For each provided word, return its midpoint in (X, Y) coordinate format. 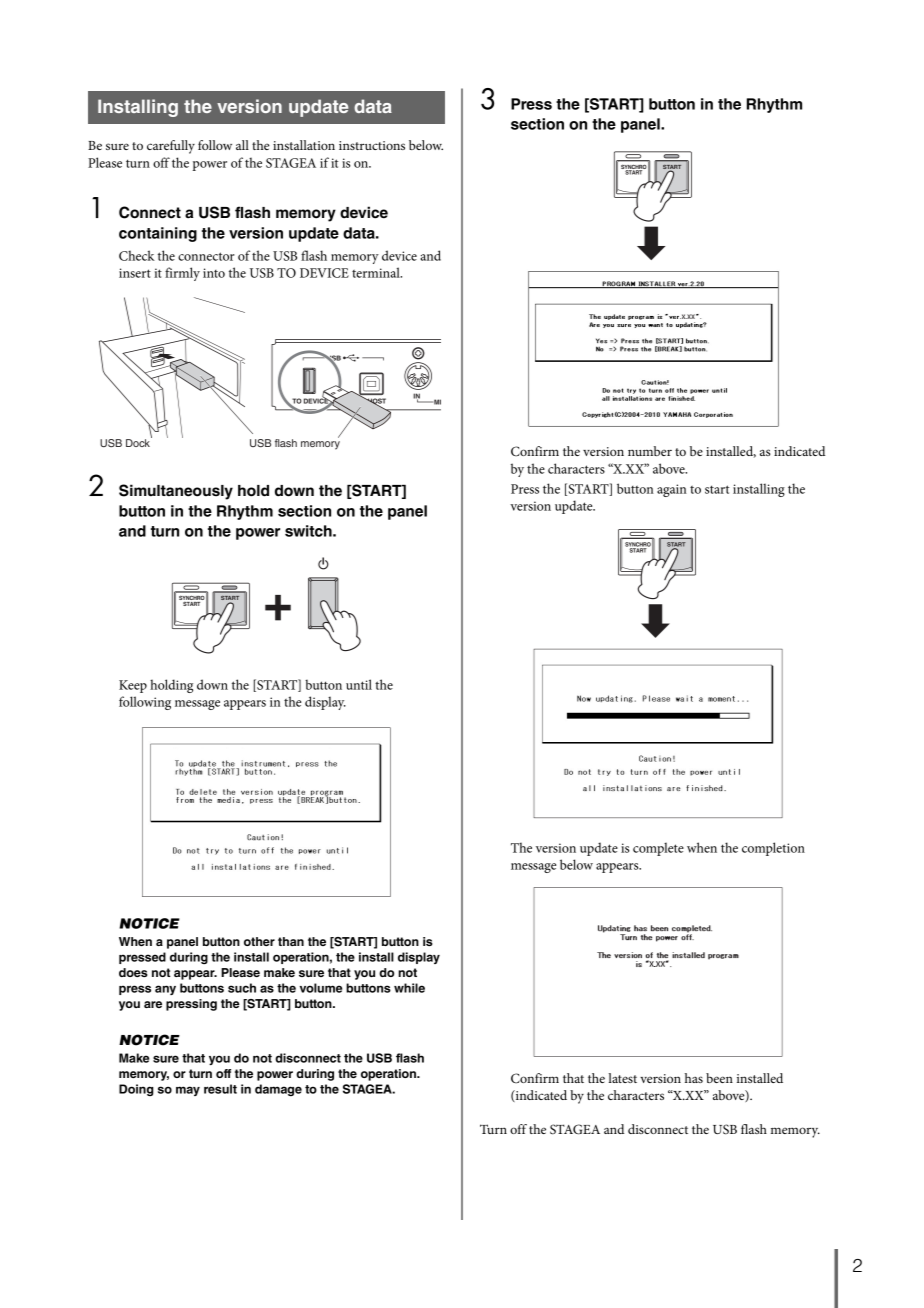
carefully (171, 147)
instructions (372, 145)
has (694, 1078)
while (409, 988)
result (220, 1089)
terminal (377, 272)
